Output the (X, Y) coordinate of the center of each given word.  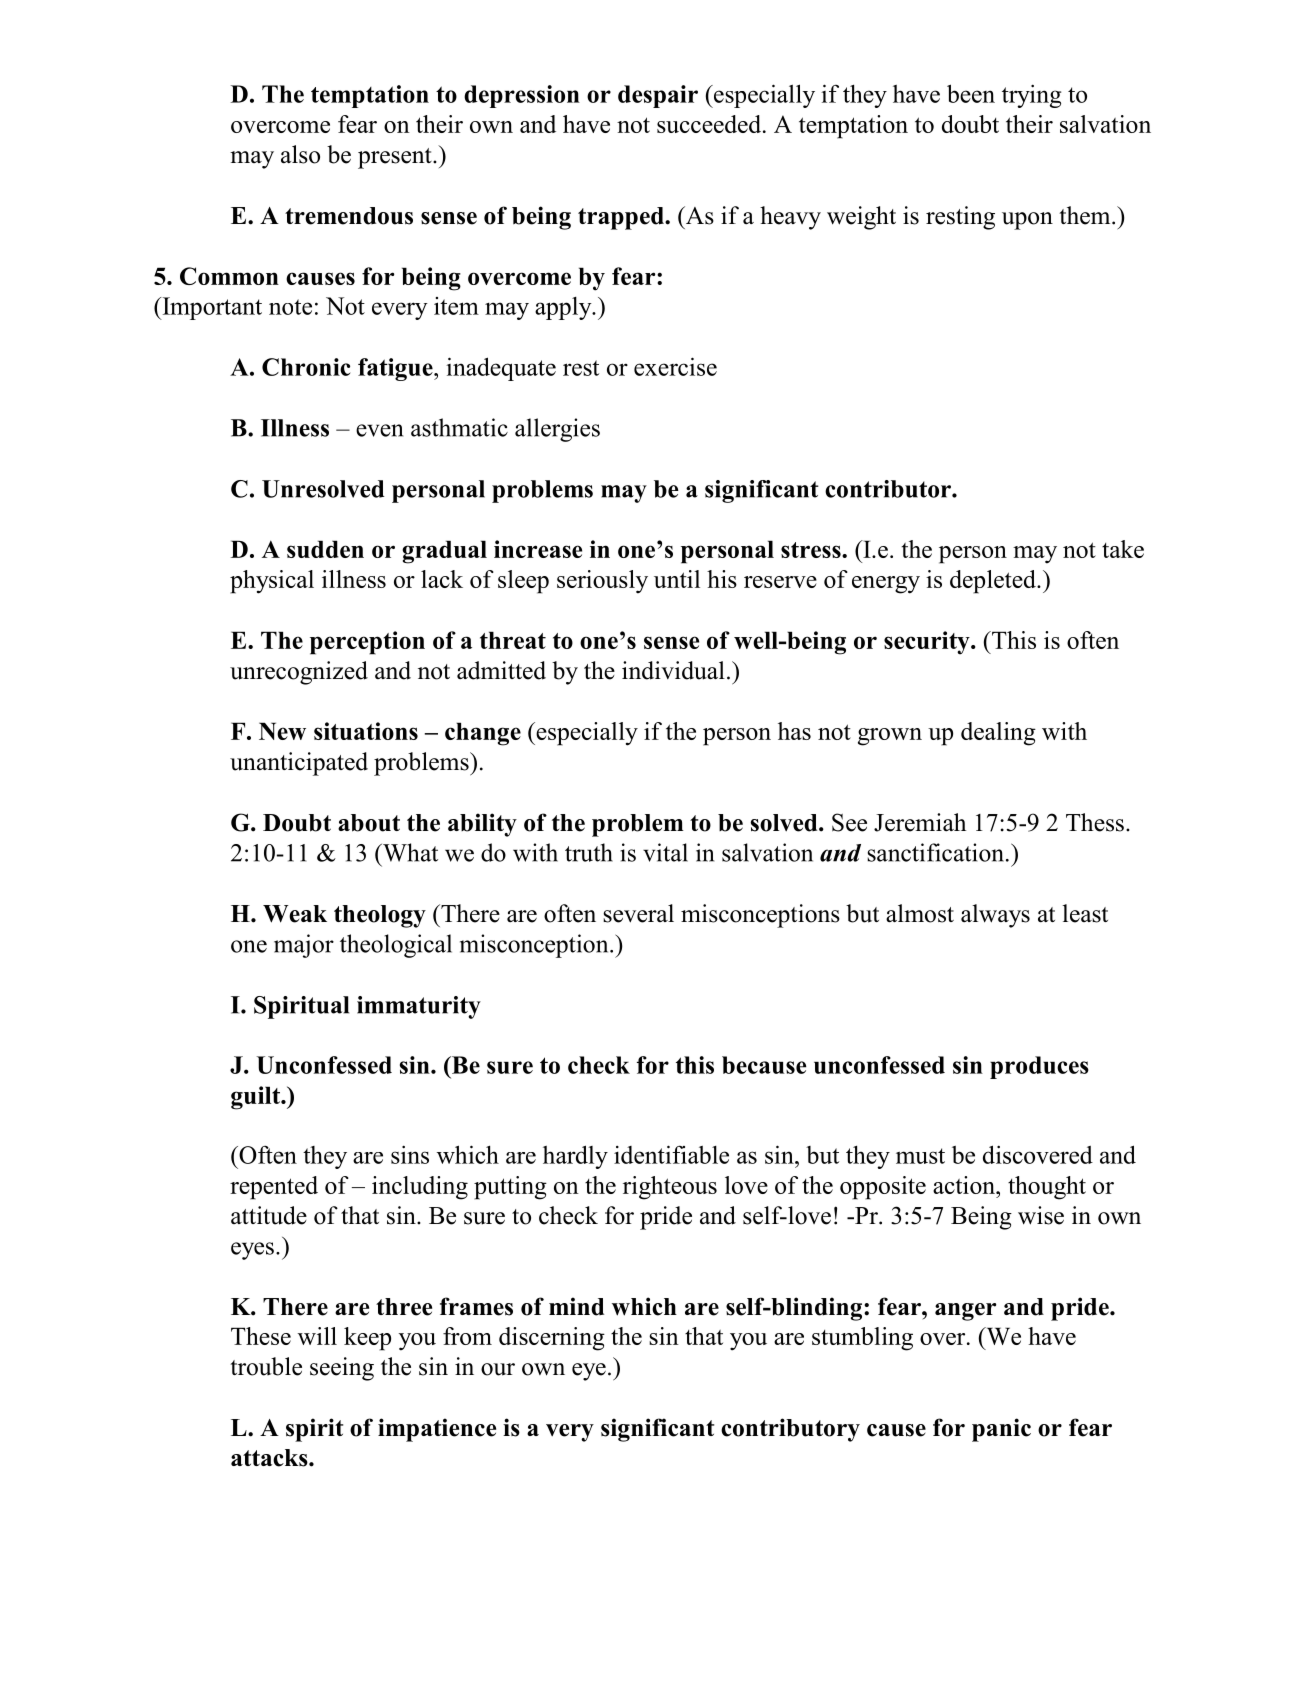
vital (665, 852)
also (300, 154)
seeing (342, 1369)
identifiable (671, 1154)
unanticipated (299, 764)
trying (1031, 96)
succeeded (710, 124)
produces (1039, 1067)
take (1123, 549)
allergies (557, 430)
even (379, 430)
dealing (998, 734)
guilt (256, 1098)
